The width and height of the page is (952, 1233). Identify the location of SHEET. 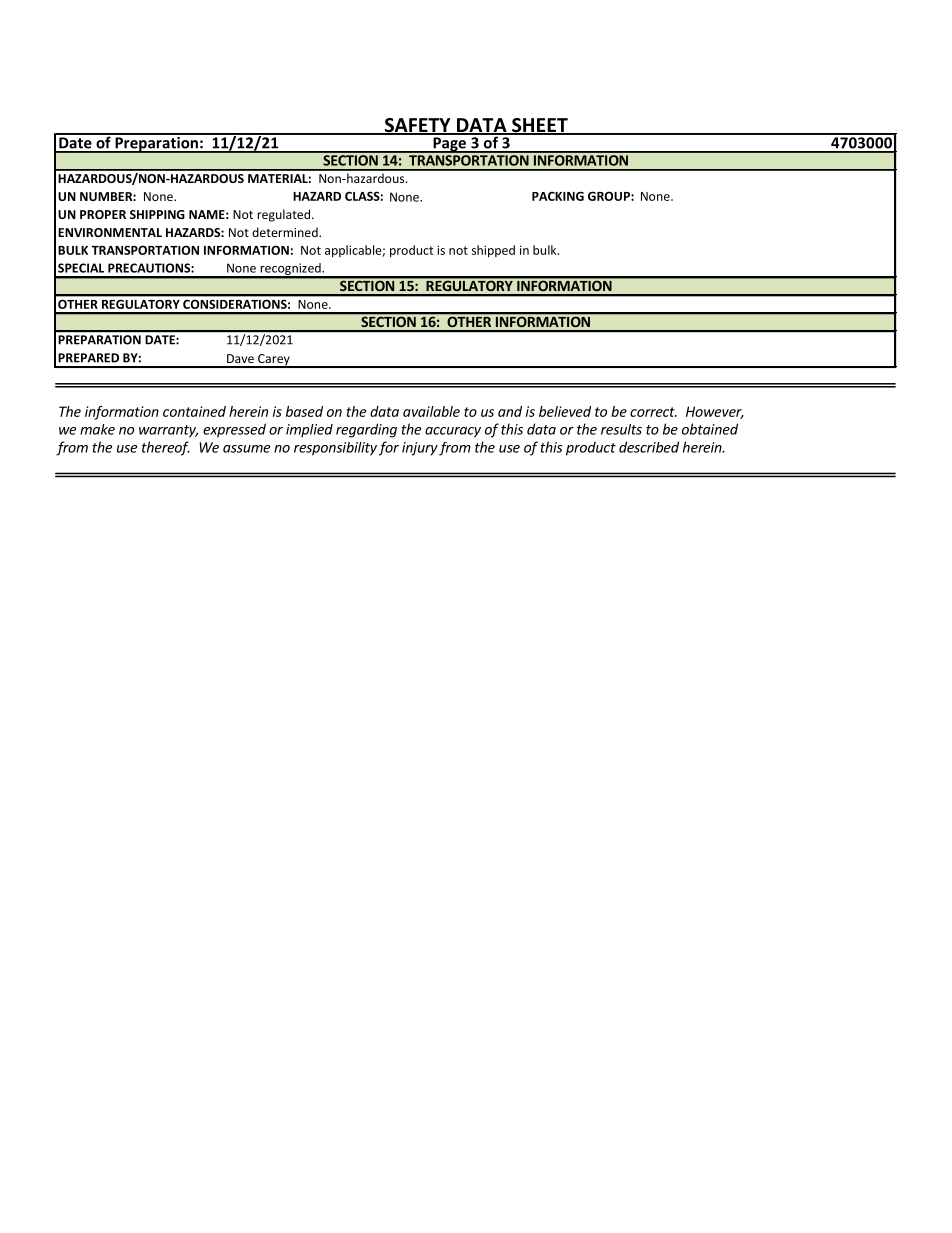
(540, 126).
